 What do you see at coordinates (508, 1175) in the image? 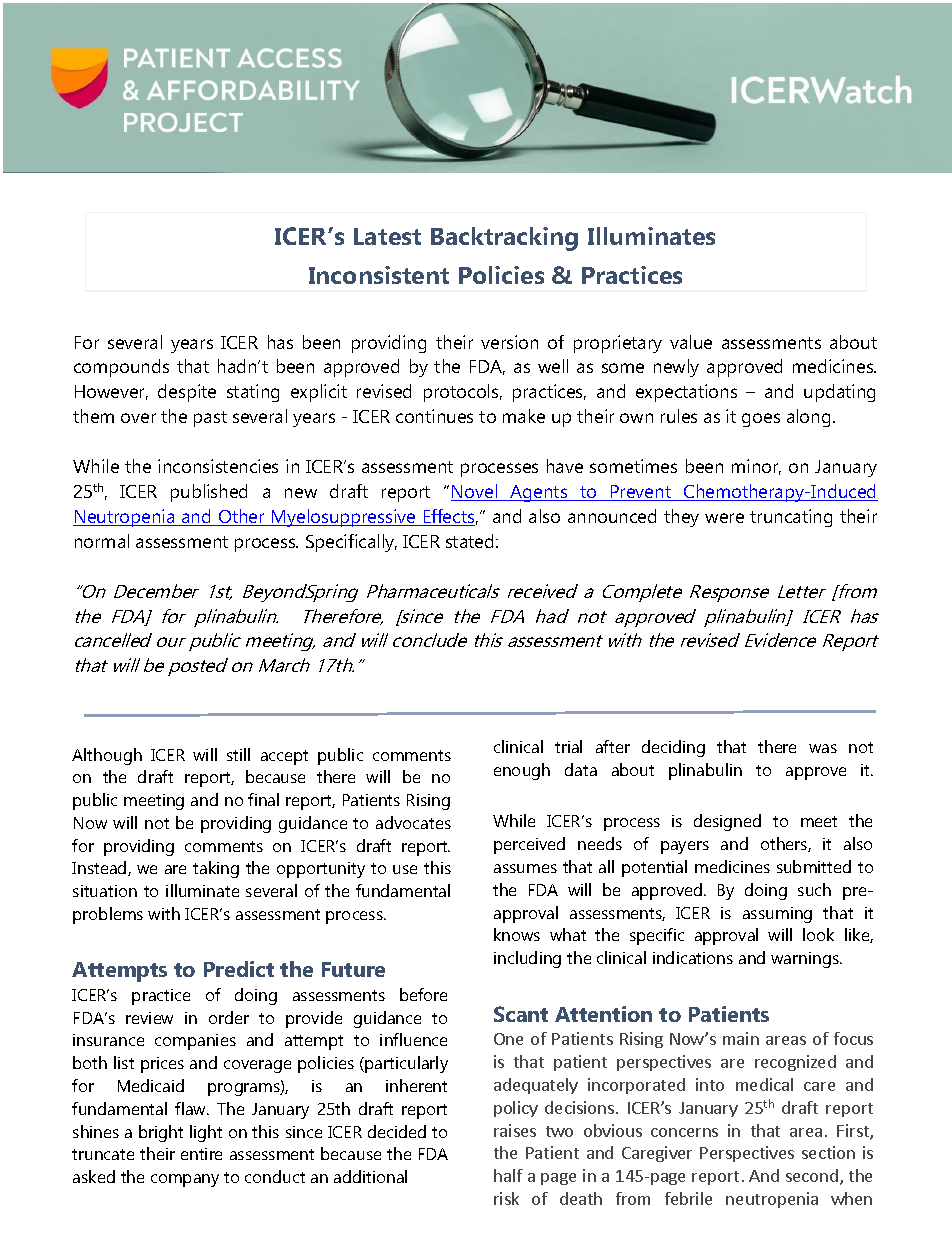
I see `half` at bounding box center [508, 1175].
